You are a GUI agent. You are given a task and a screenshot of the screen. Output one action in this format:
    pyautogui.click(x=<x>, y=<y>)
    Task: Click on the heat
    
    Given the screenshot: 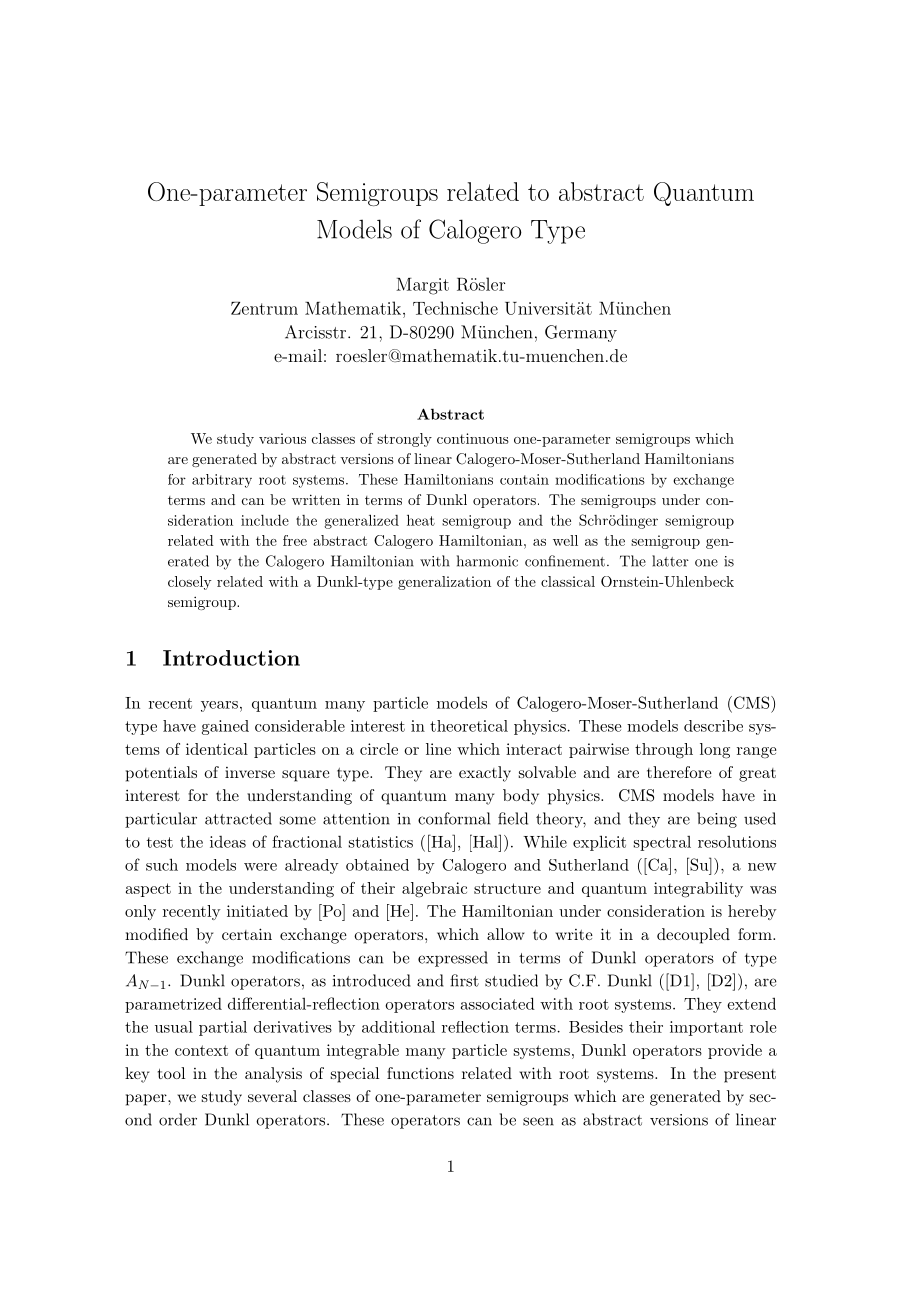 What is the action you would take?
    pyautogui.click(x=421, y=520)
